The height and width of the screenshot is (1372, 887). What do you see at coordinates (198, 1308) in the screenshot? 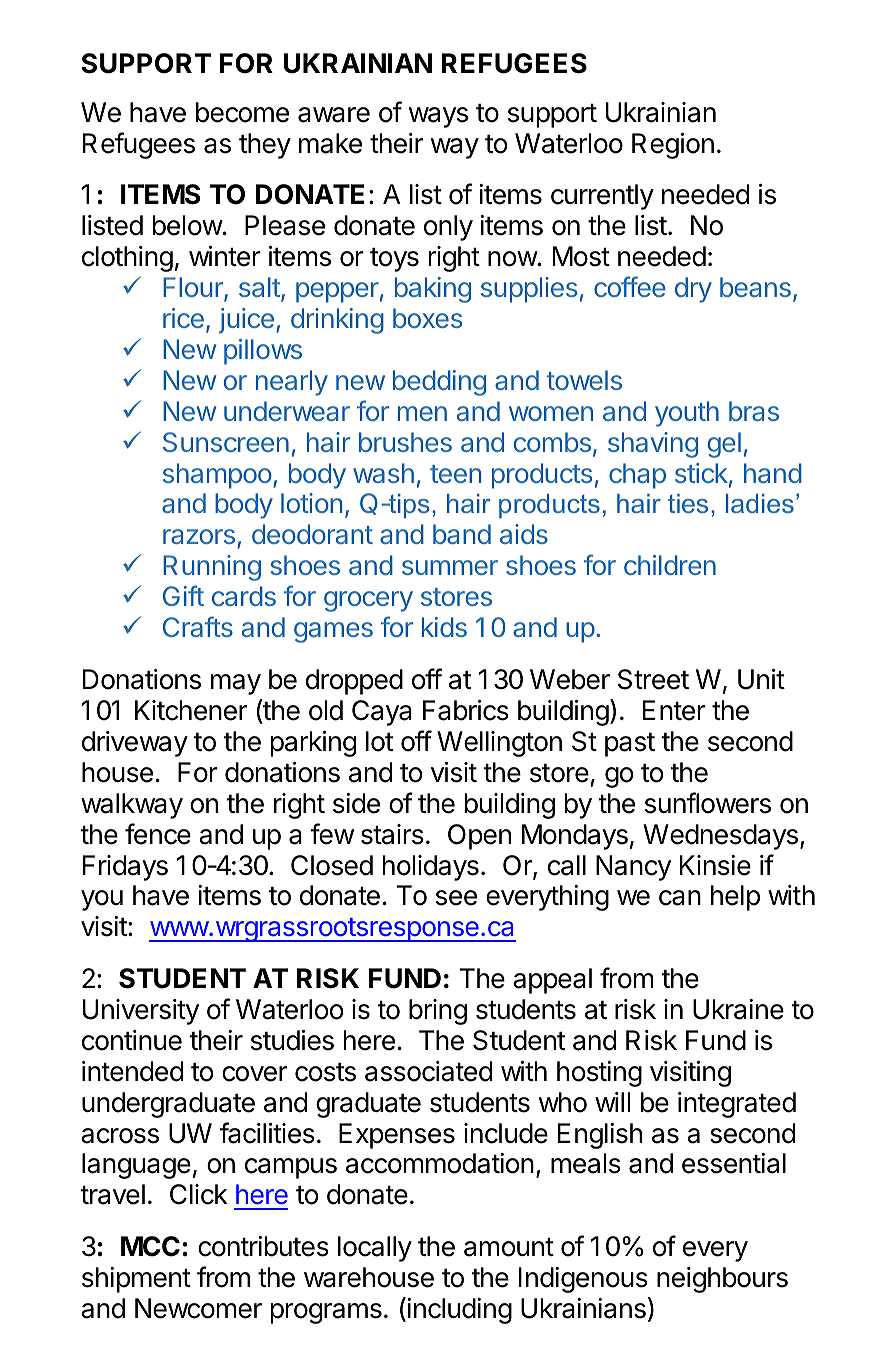
I see `Newcomer` at bounding box center [198, 1308].
